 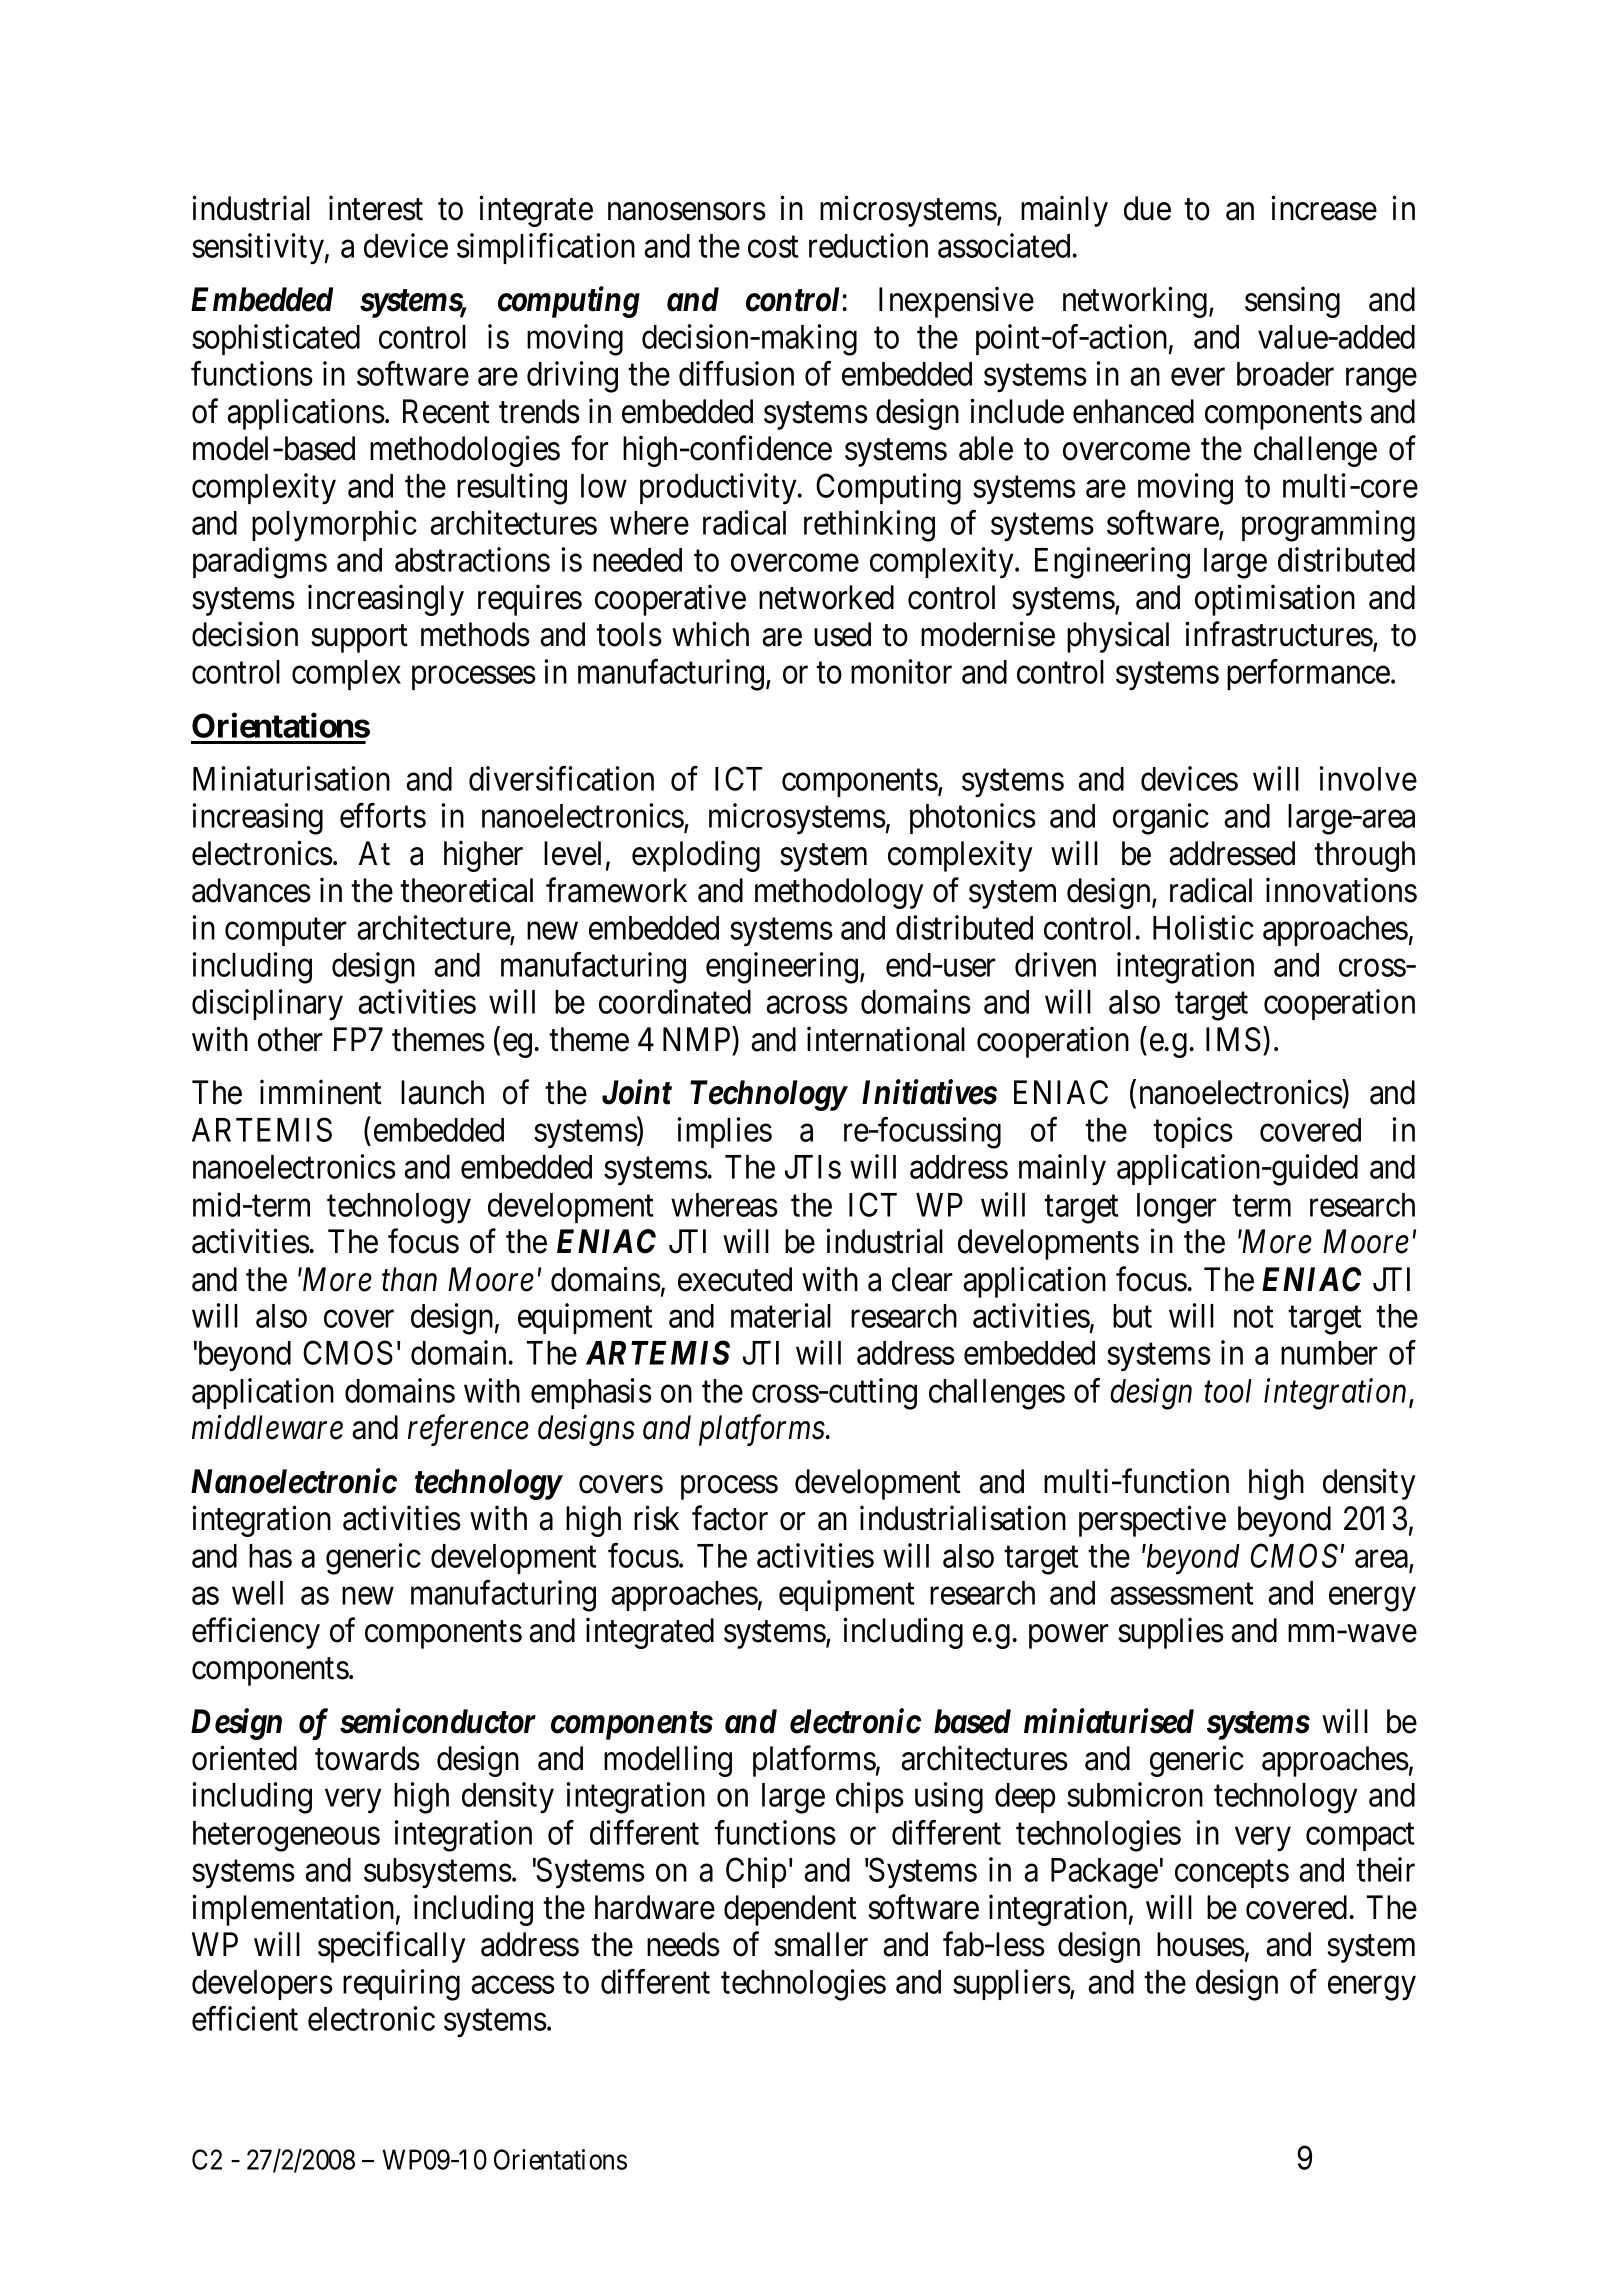 I want to click on international, so click(x=886, y=1039).
